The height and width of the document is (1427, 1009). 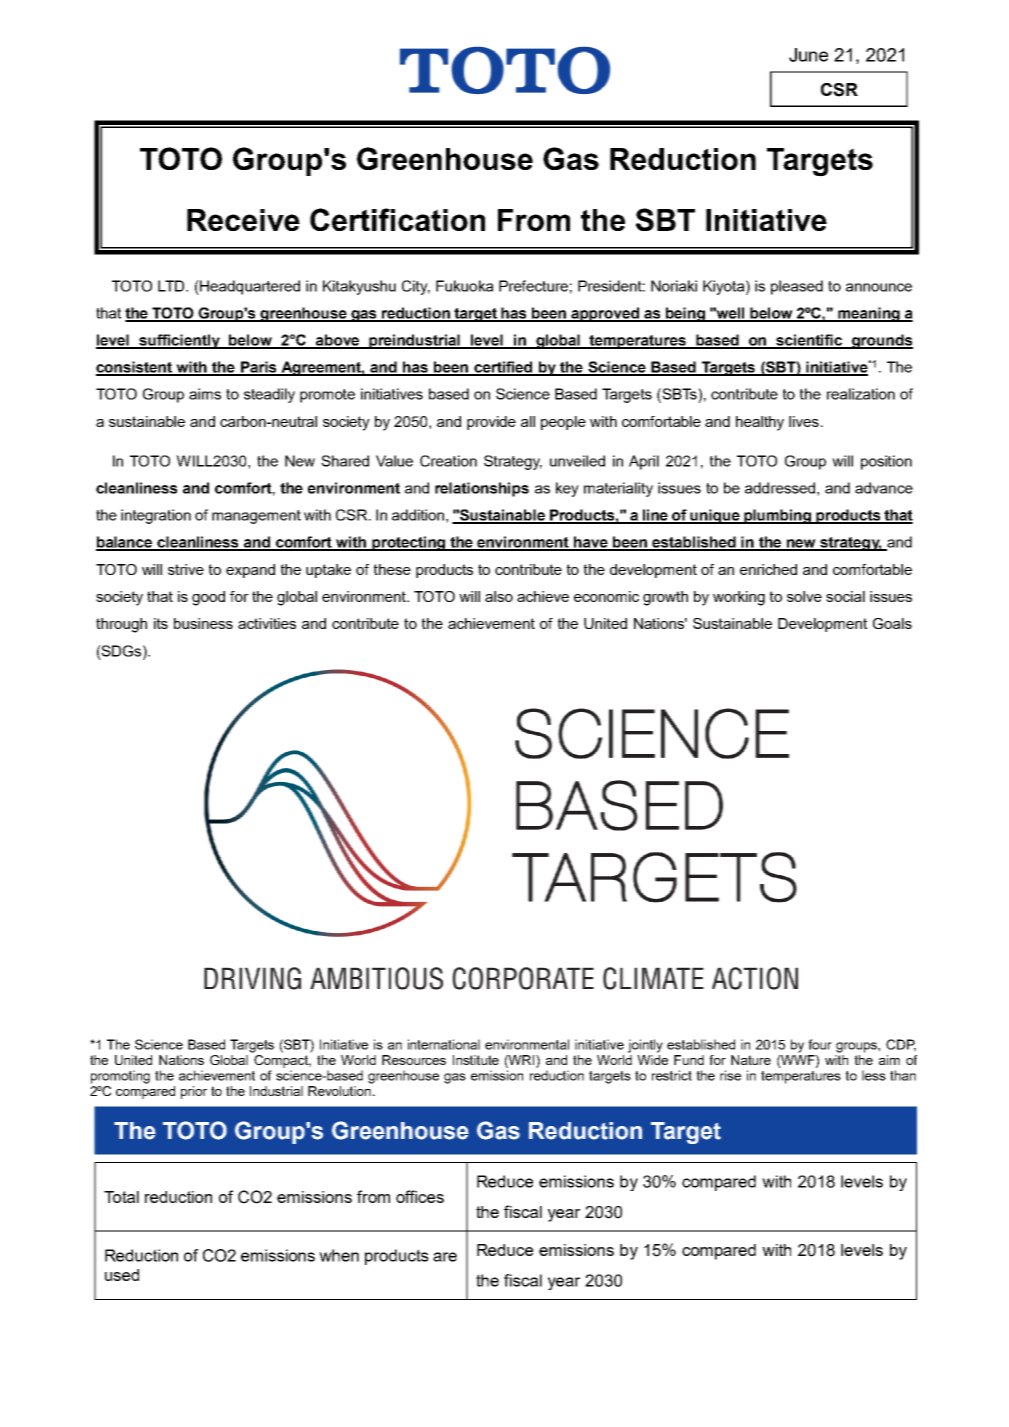 What do you see at coordinates (499, 596) in the document?
I see `also` at bounding box center [499, 596].
